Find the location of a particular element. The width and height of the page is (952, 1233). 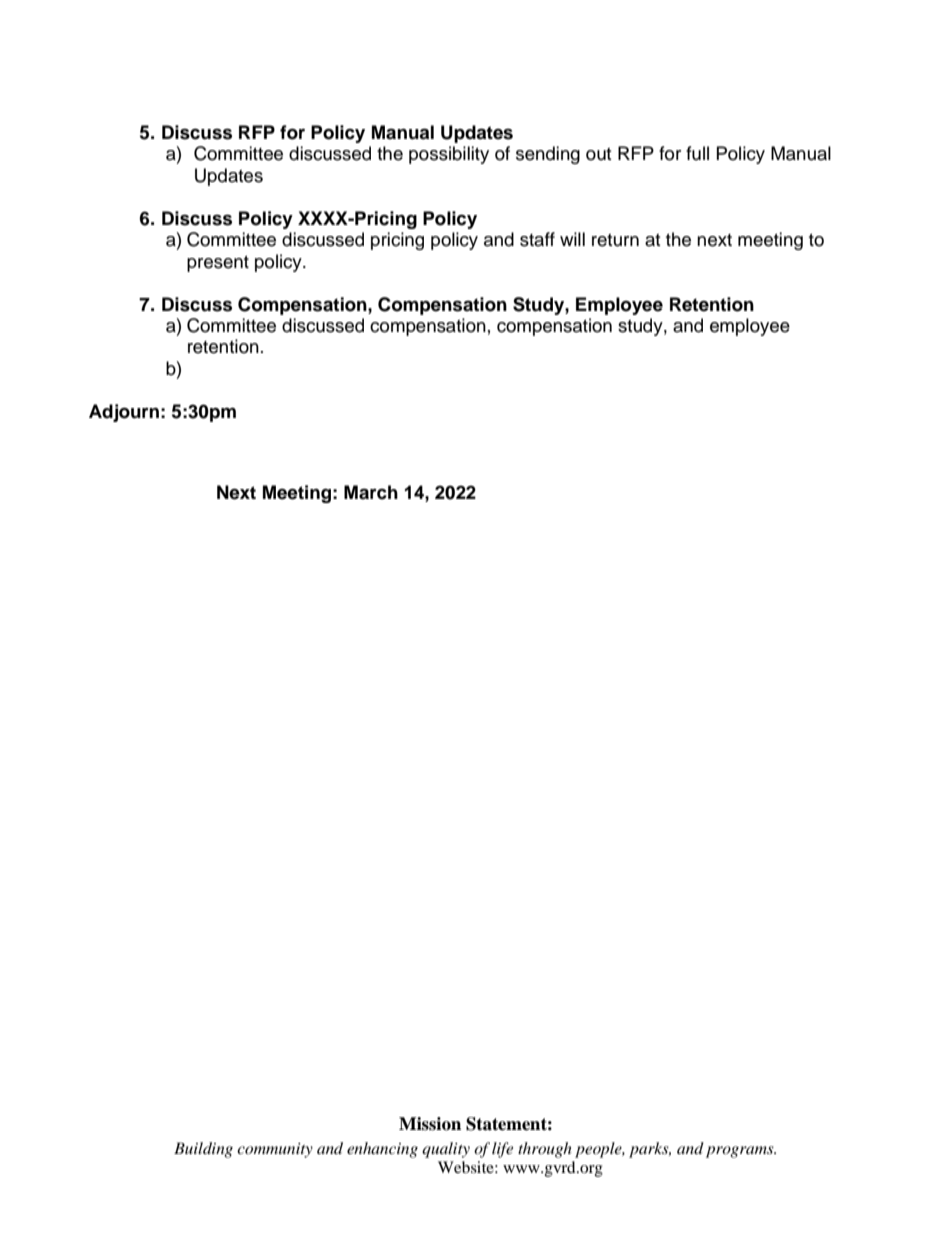

possibility is located at coordinates (449, 155).
